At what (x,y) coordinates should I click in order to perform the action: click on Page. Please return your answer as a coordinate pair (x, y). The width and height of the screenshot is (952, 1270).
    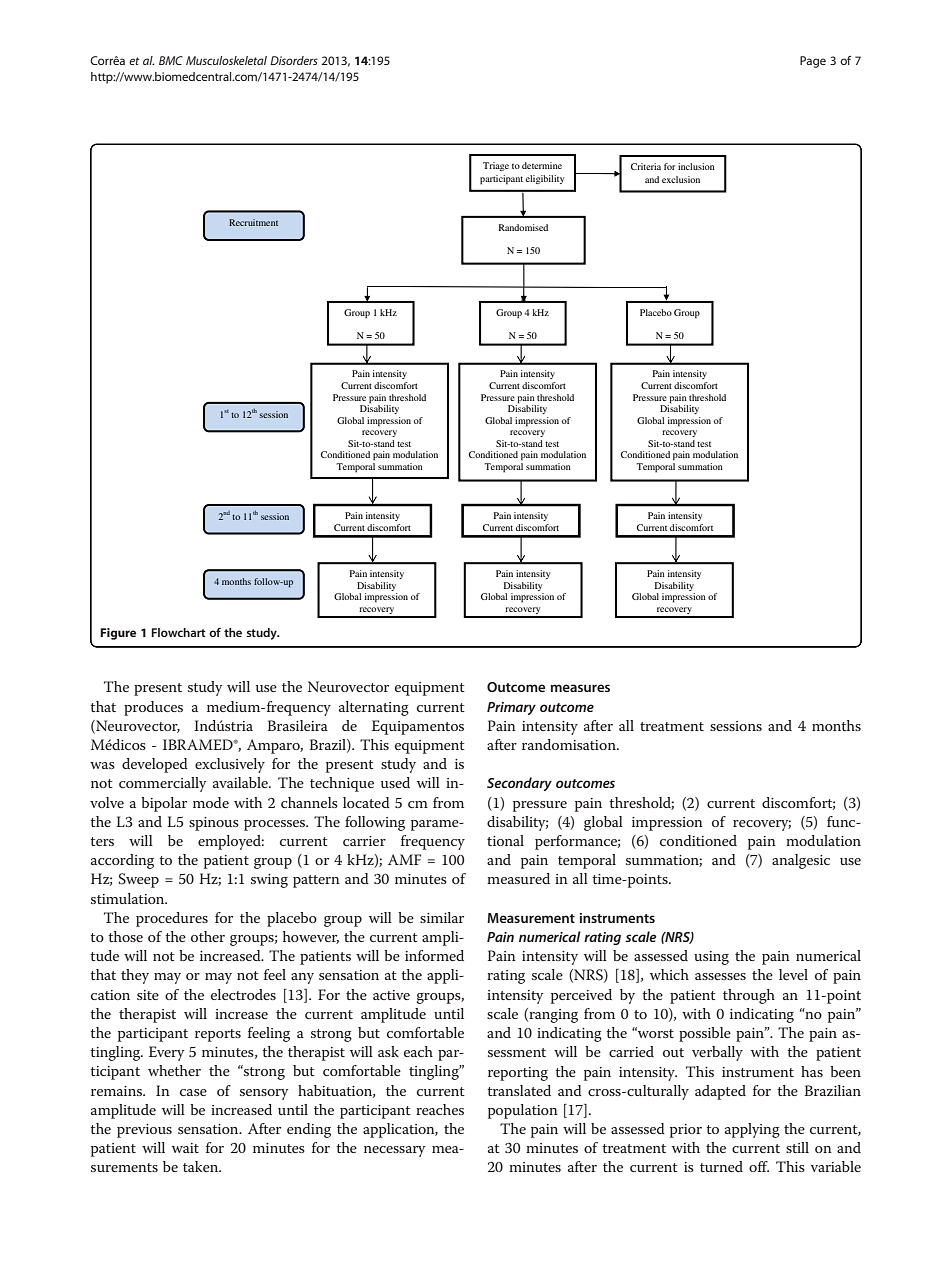
    Looking at the image, I should click on (813, 62).
